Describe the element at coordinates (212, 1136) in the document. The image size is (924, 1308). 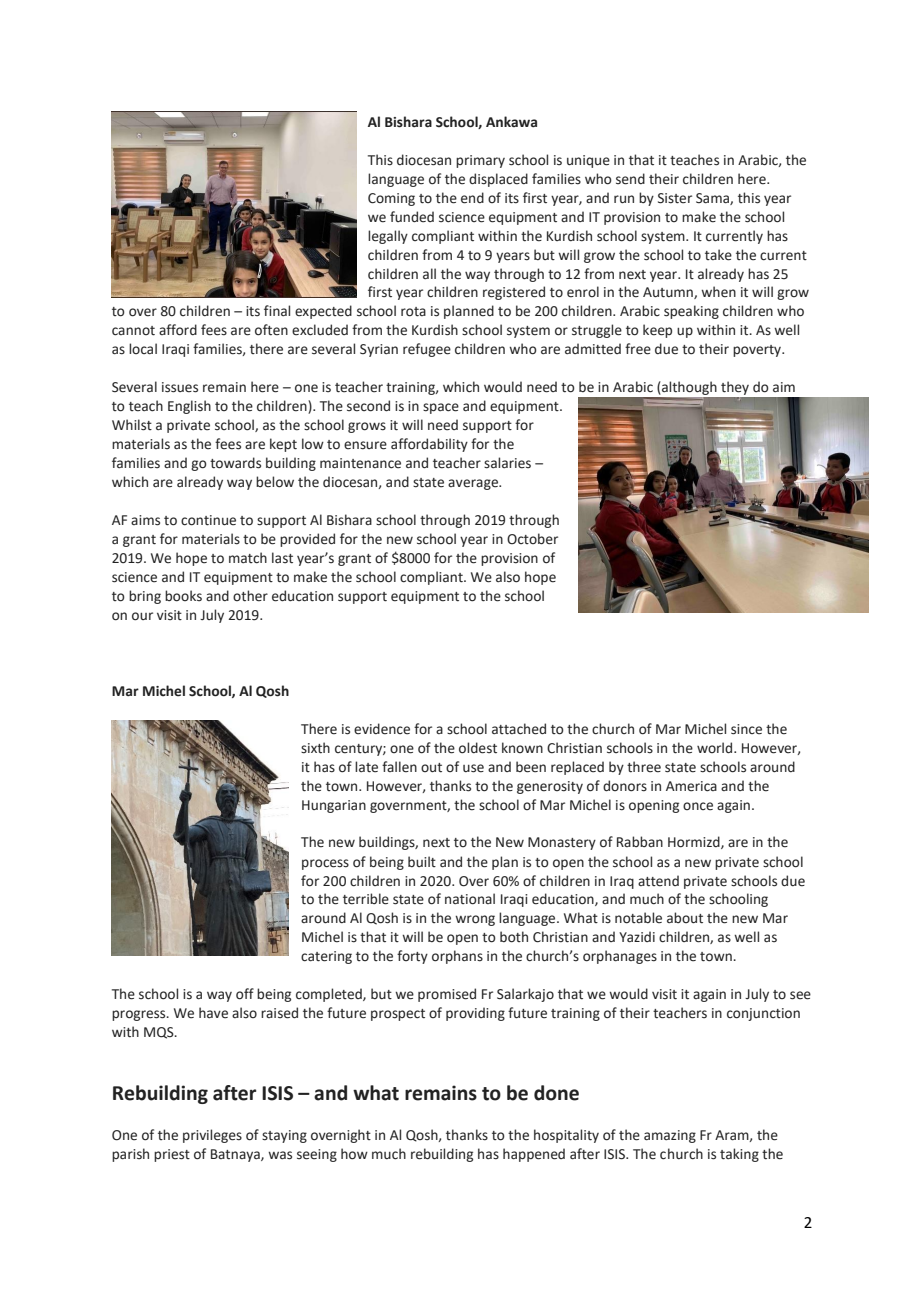
I see `privileges` at that location.
